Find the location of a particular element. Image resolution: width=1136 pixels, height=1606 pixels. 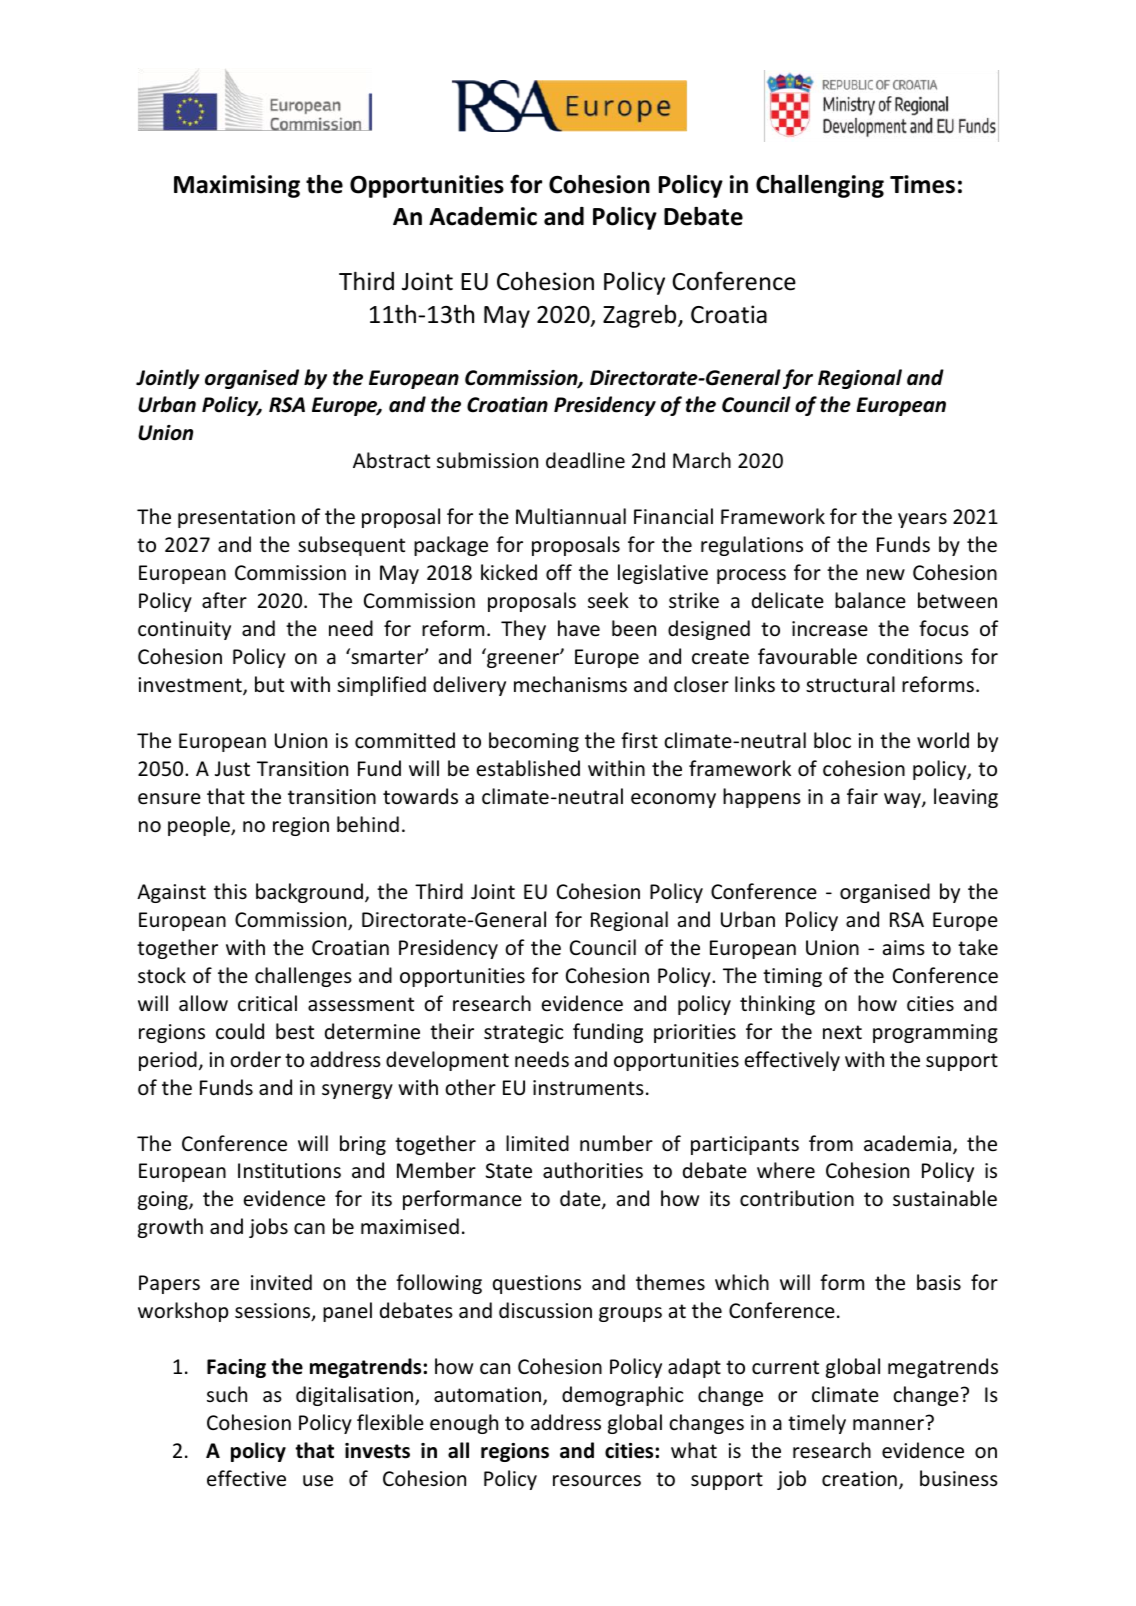

after is located at coordinates (224, 600).
